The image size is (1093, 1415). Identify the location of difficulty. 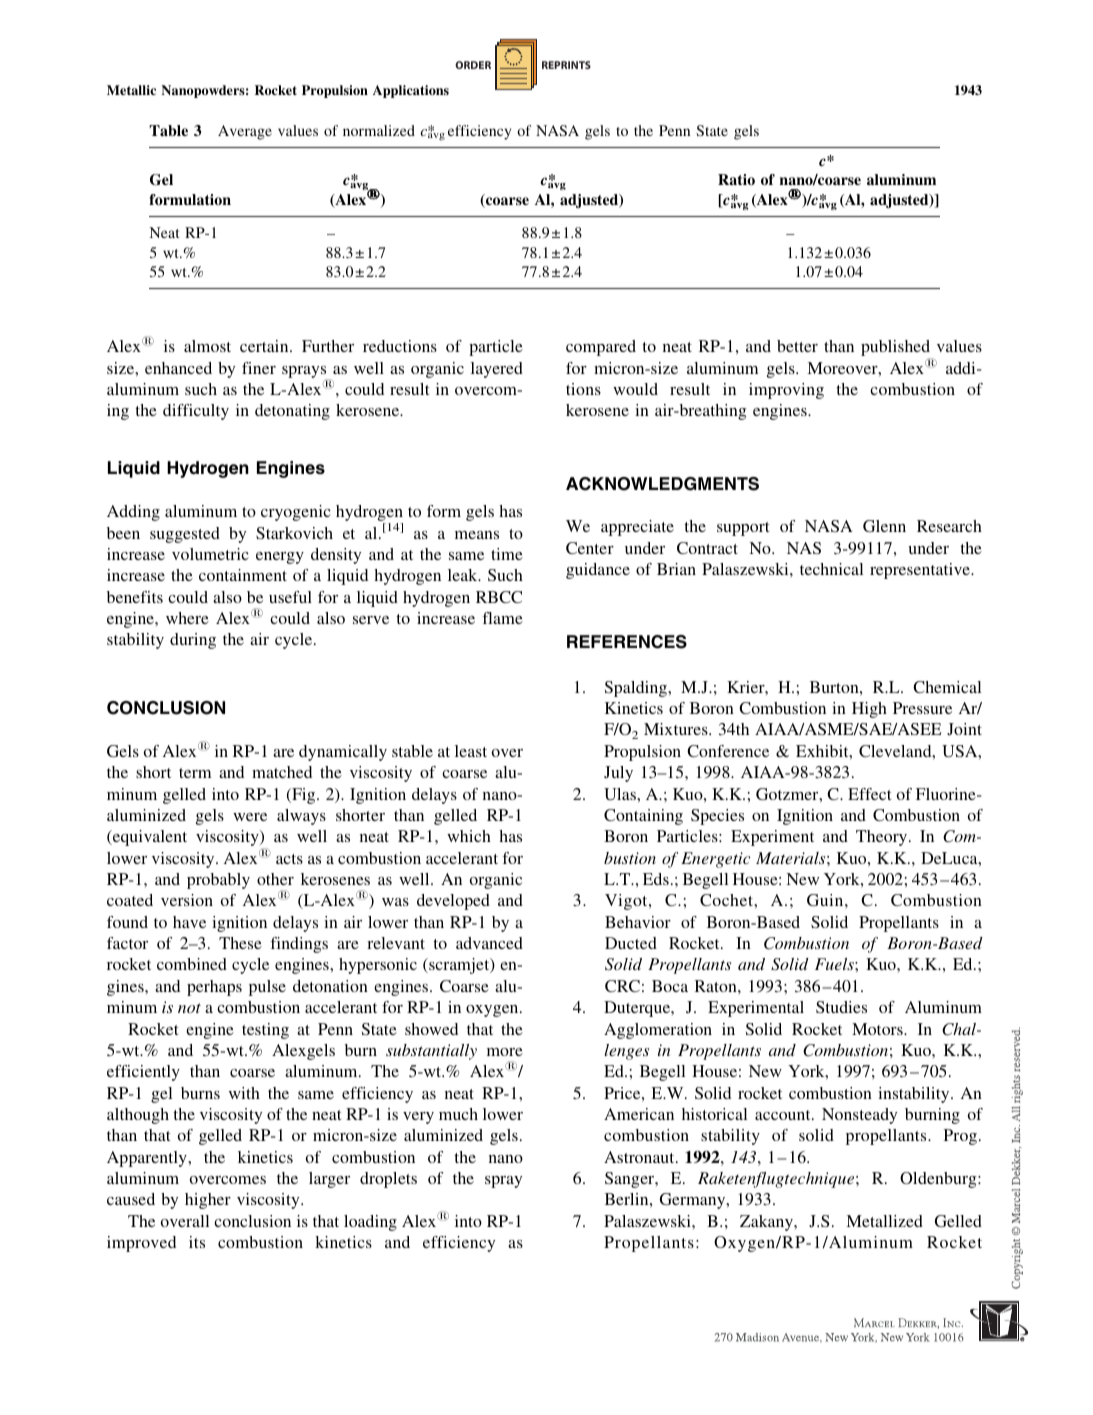
(196, 412).
